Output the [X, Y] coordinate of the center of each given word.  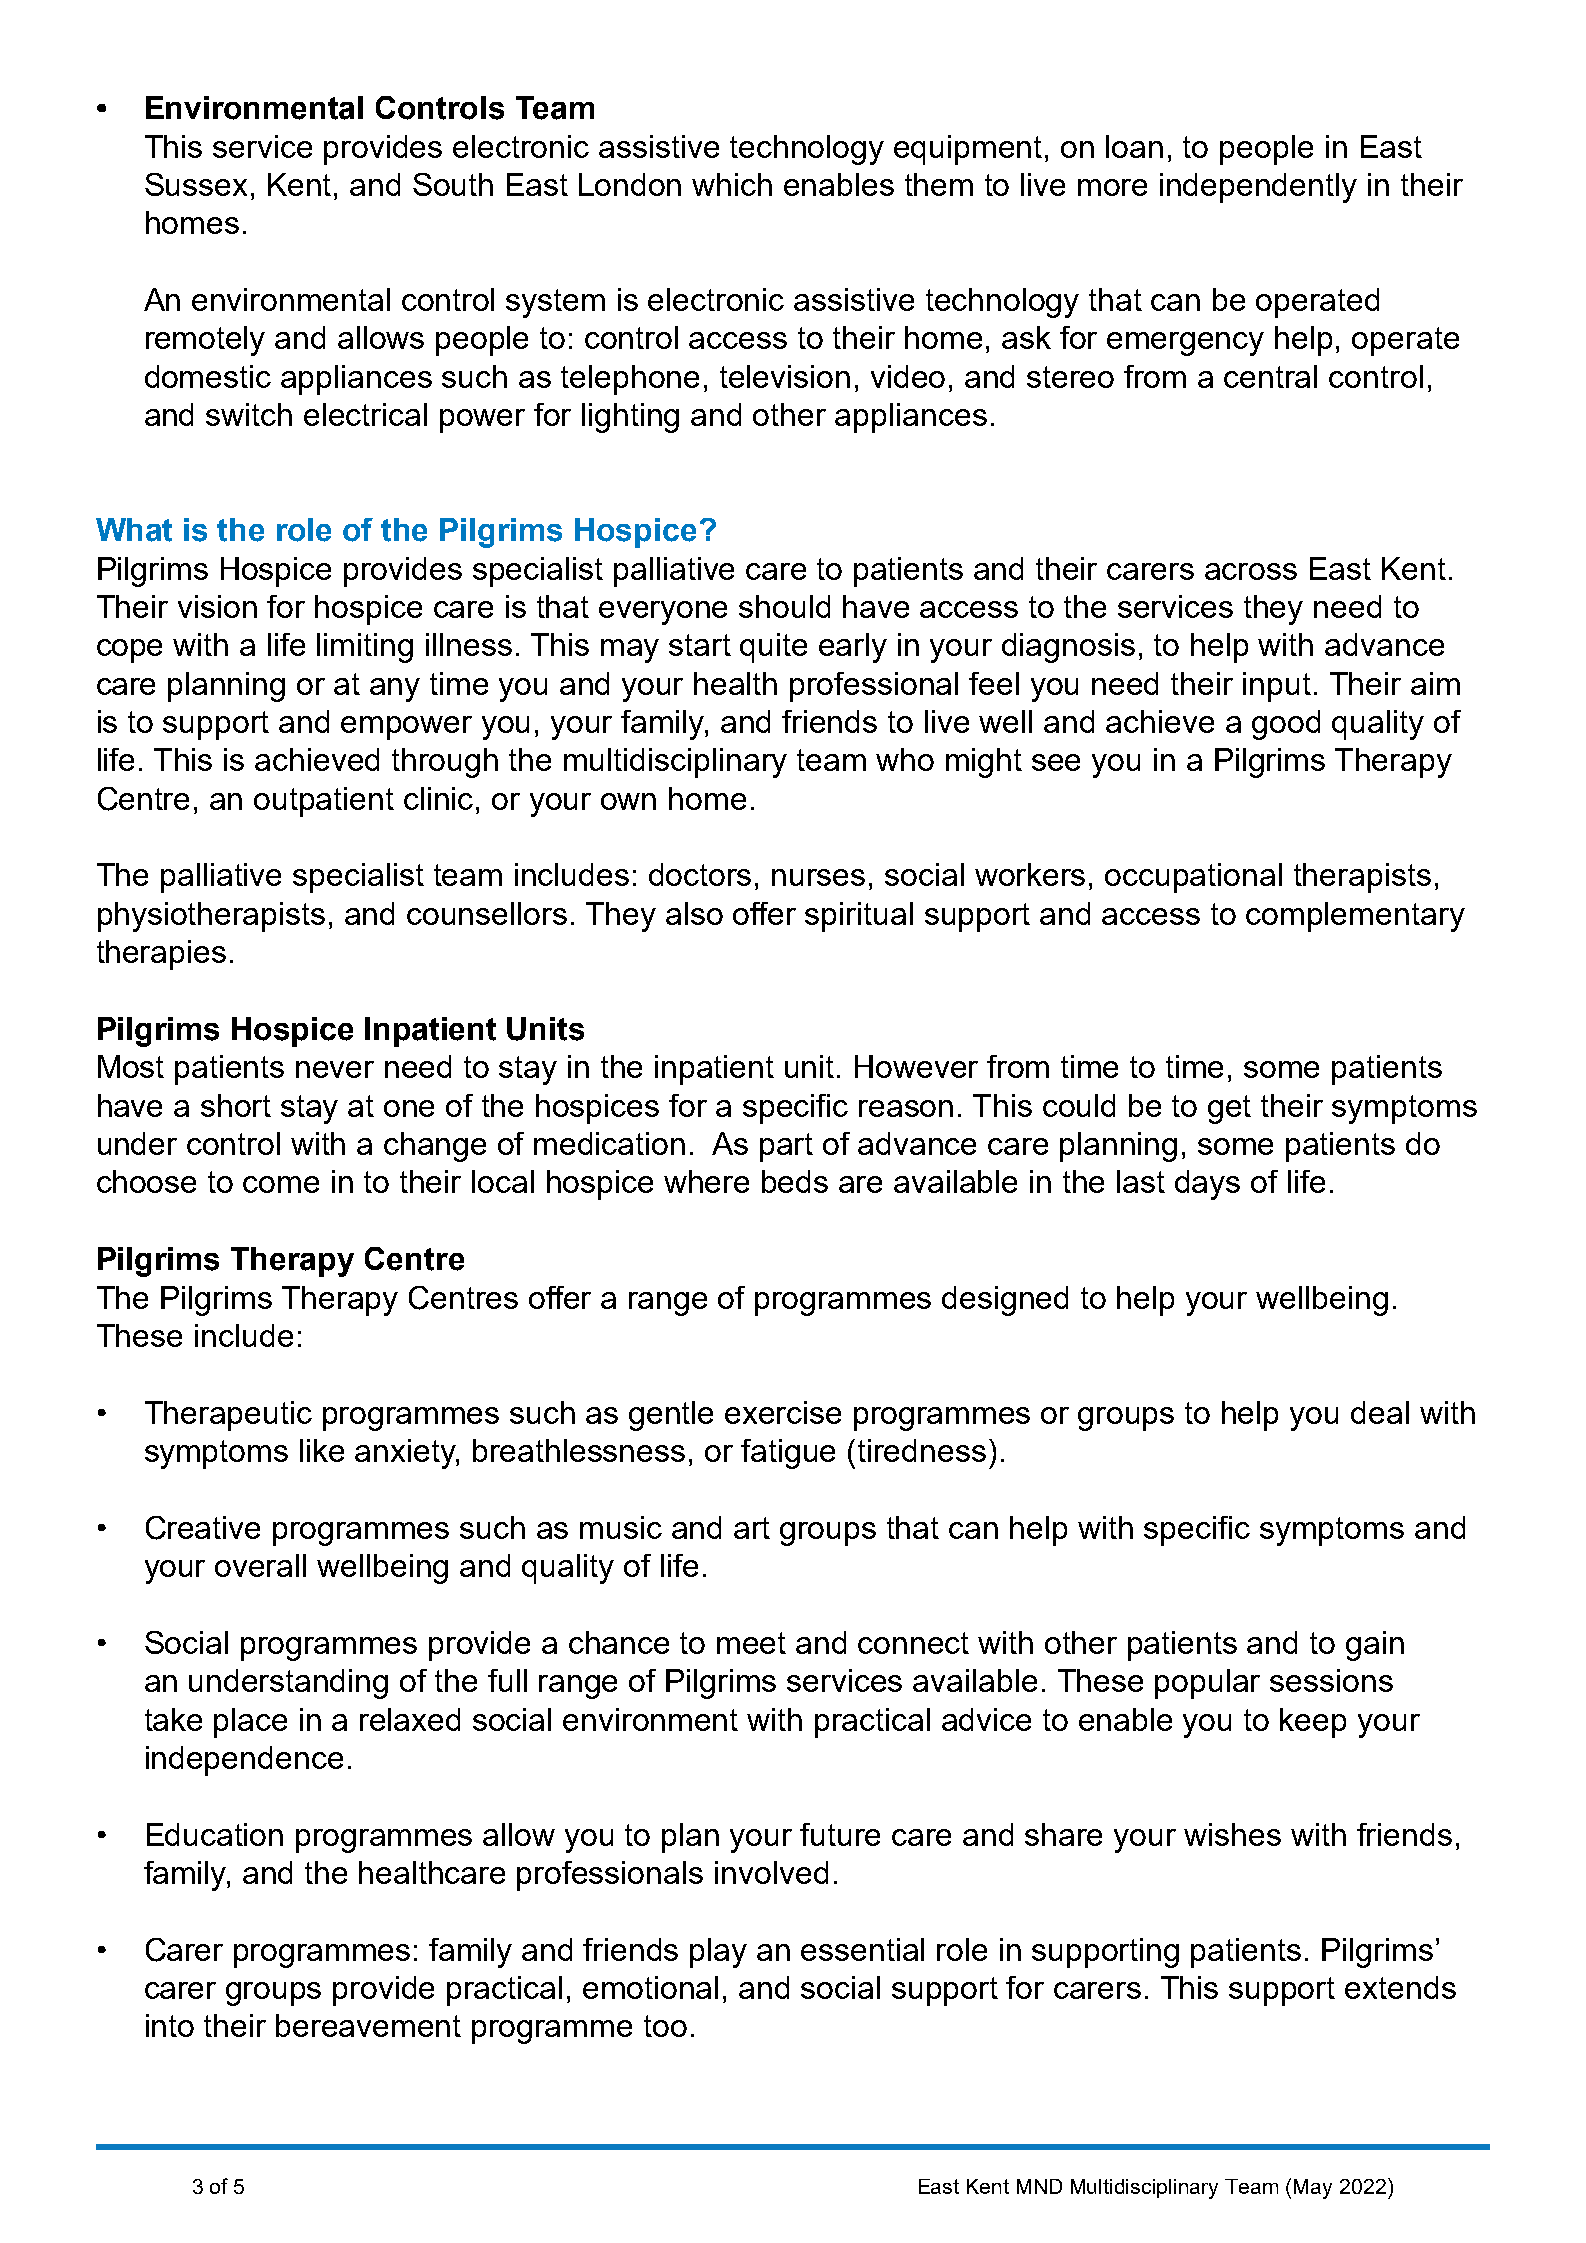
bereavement [368, 2025]
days [1207, 1185]
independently [1258, 188]
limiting [365, 648]
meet [751, 1643]
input [1277, 687]
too [665, 2026]
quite [773, 648]
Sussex [196, 184]
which [732, 184]
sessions [1331, 1680]
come [281, 1184]
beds [795, 1181]
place [250, 1723]
